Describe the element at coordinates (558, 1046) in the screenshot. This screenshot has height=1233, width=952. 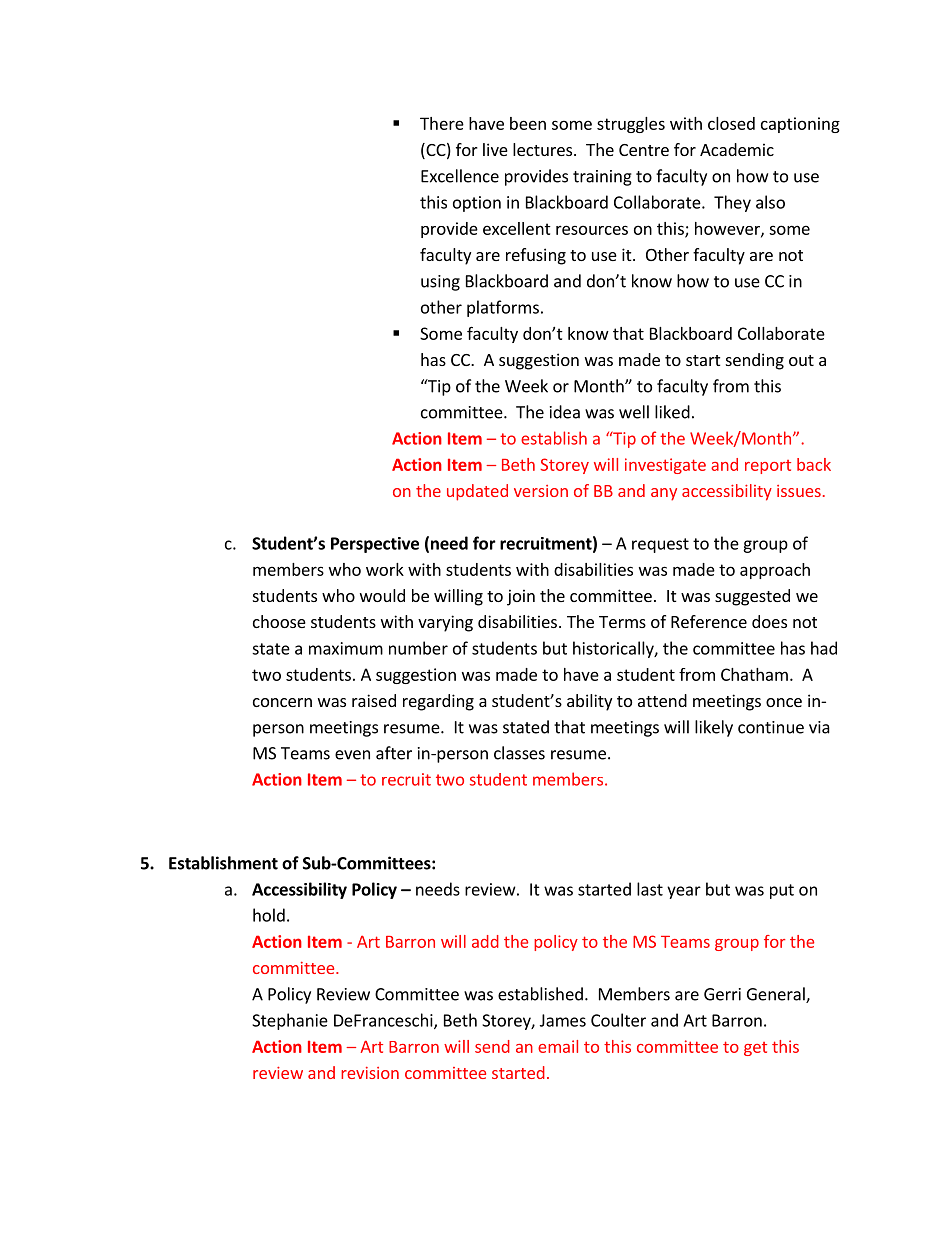
I see `email` at that location.
